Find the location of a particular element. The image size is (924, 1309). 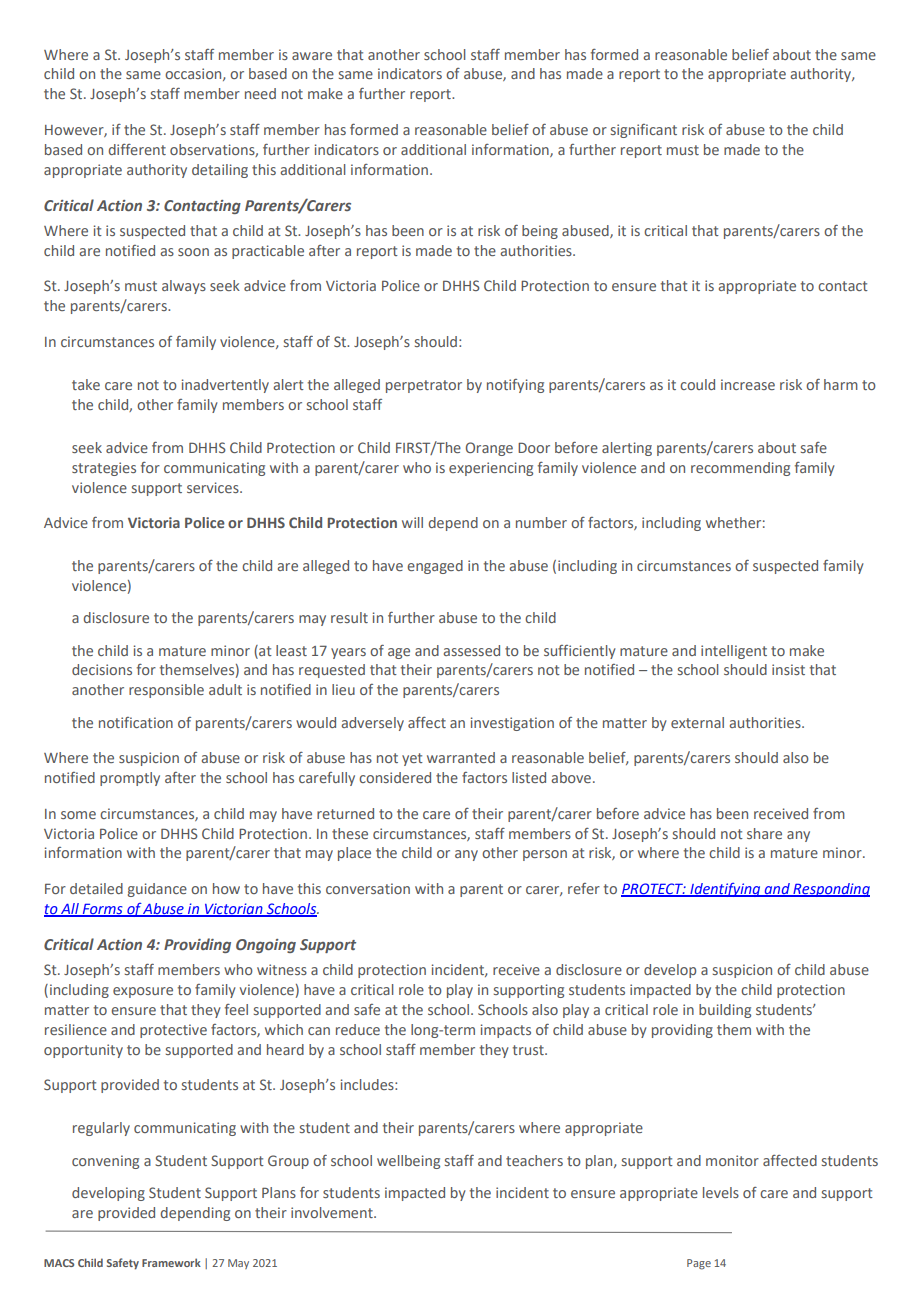

recommending is located at coordinates (740, 469).
